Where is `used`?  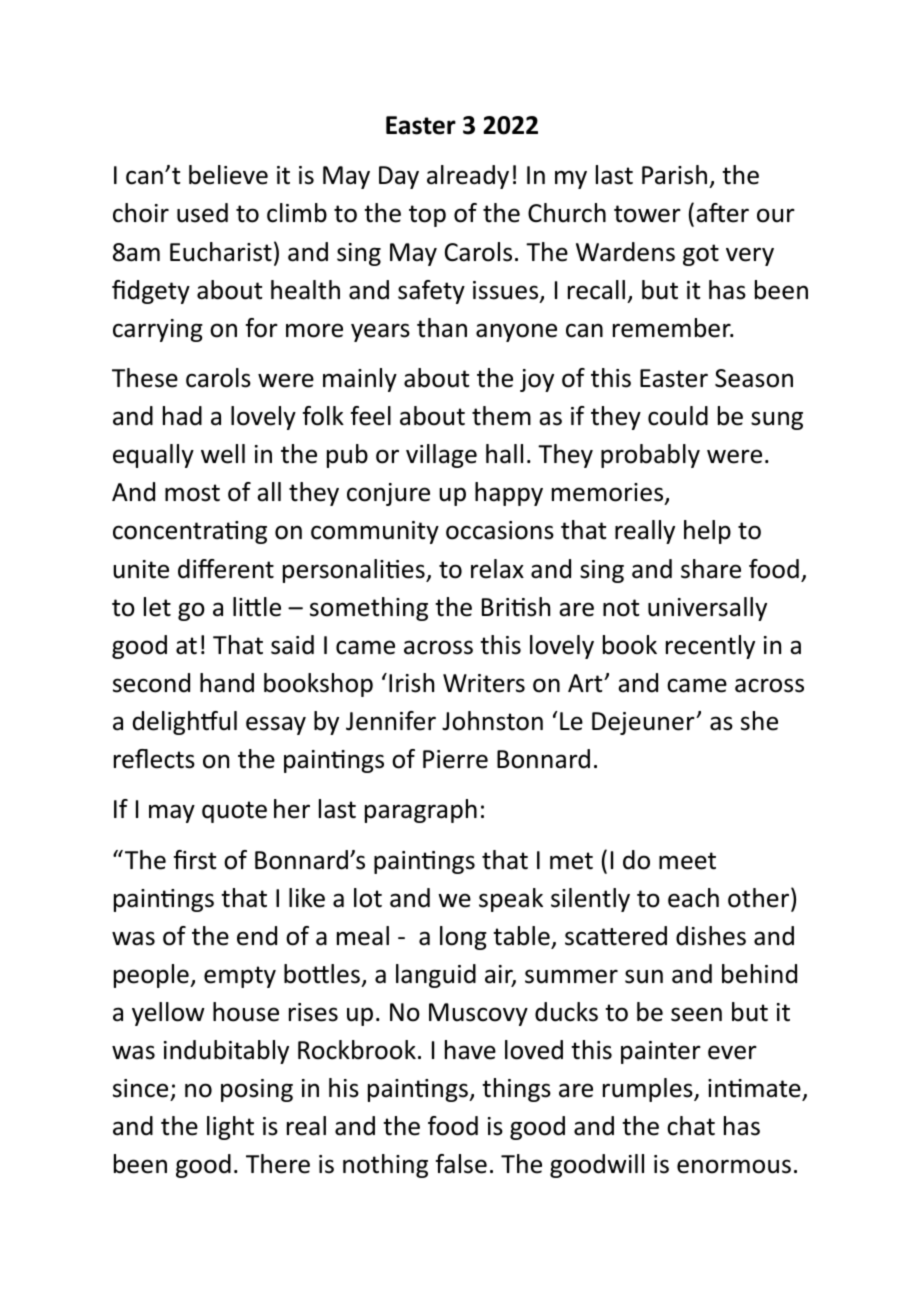 used is located at coordinates (202, 213).
